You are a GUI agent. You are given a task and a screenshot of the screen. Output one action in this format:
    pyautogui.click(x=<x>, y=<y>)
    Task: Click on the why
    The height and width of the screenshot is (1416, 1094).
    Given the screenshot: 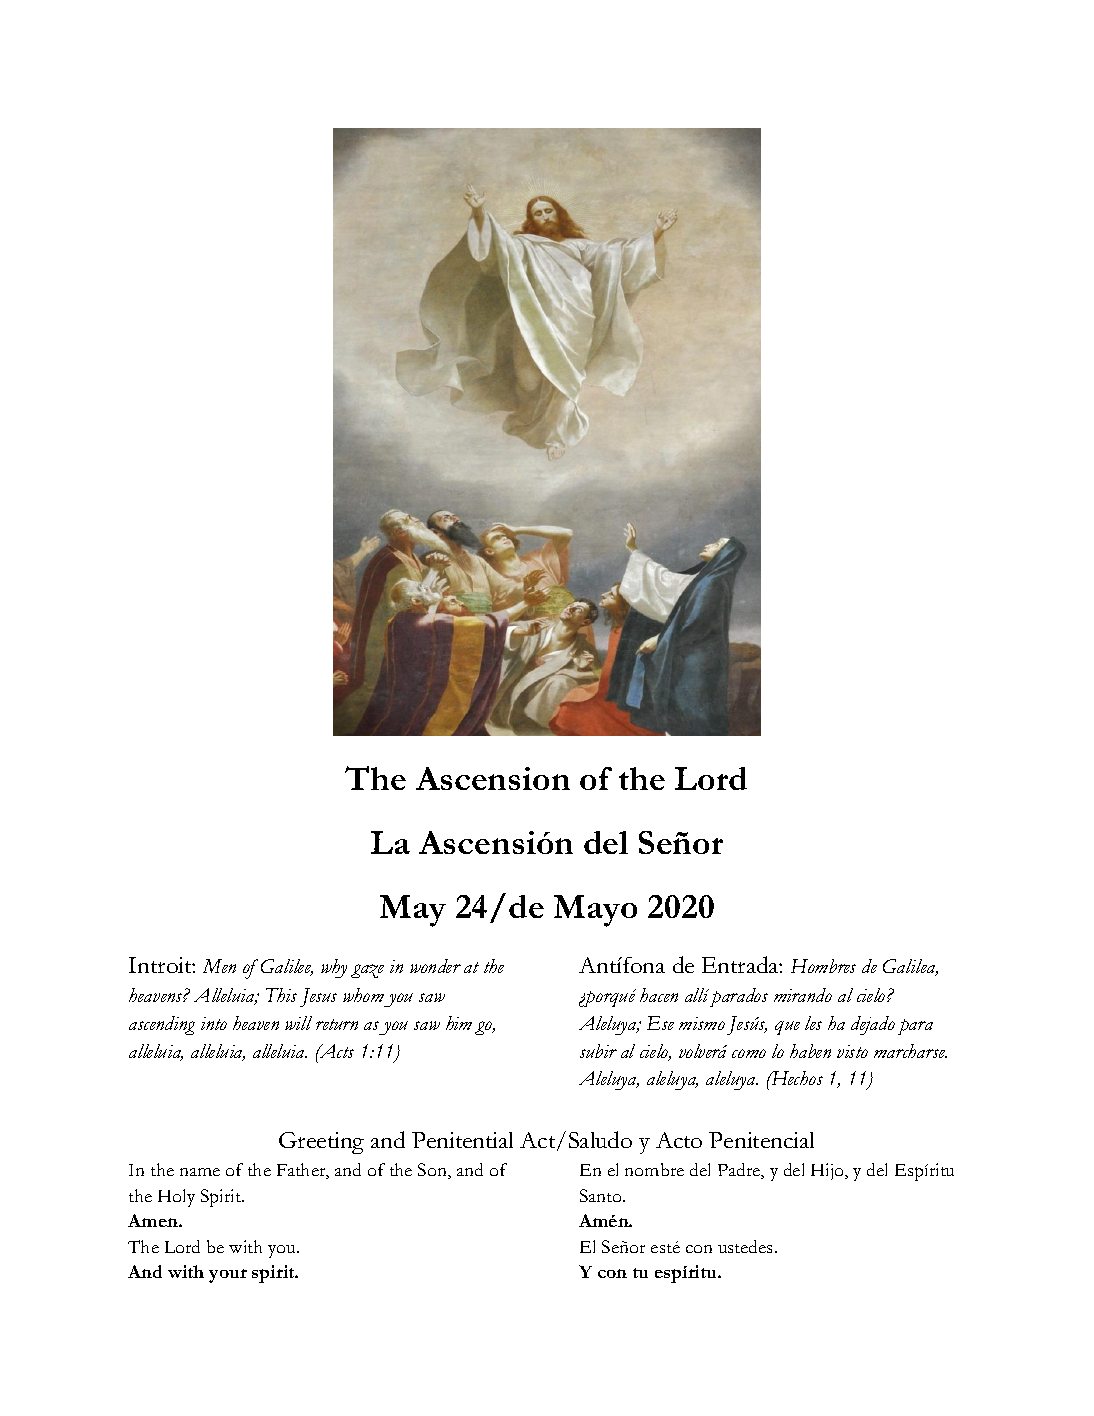 What is the action you would take?
    pyautogui.click(x=334, y=968)
